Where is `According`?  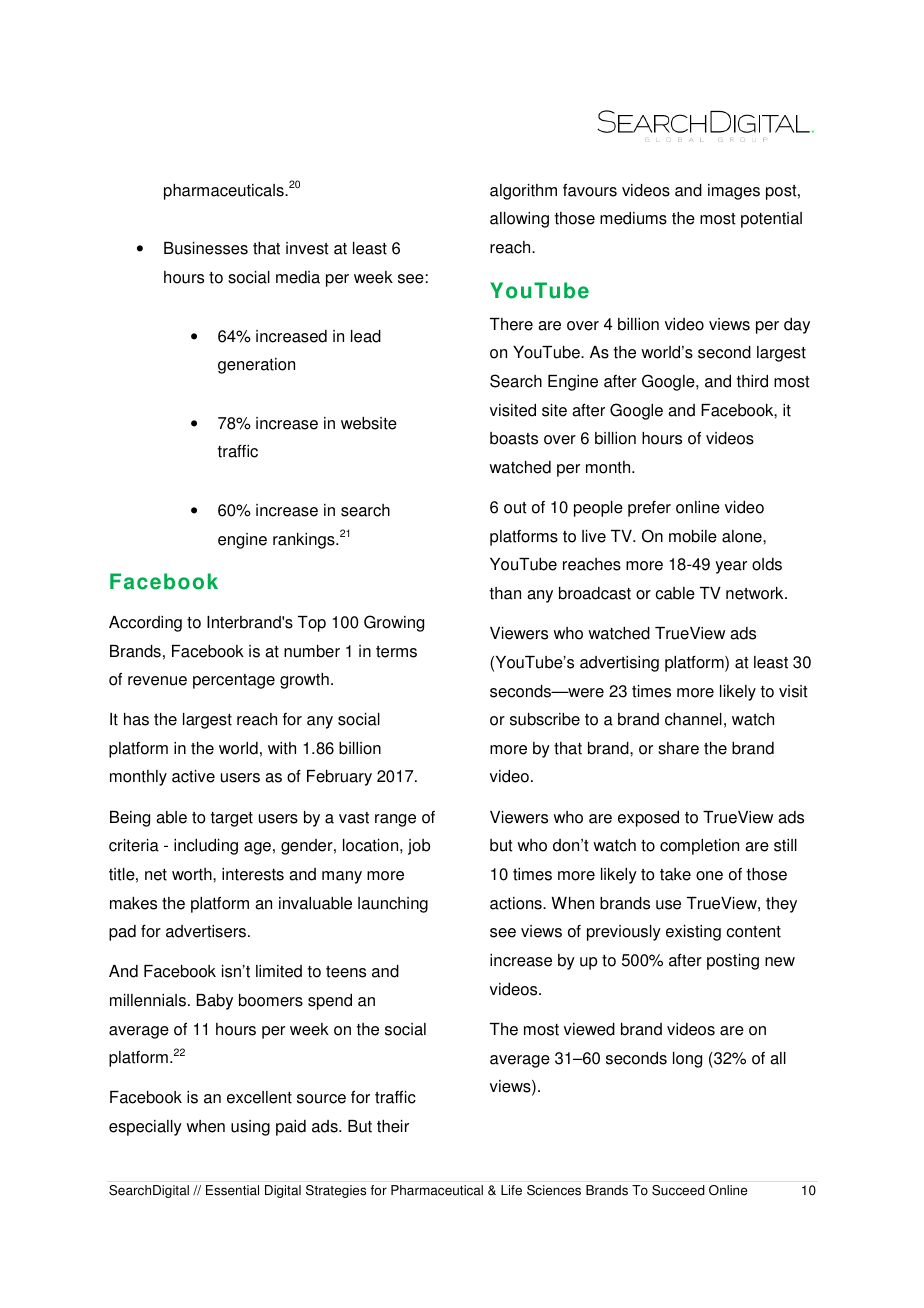
According is located at coordinates (145, 624).
